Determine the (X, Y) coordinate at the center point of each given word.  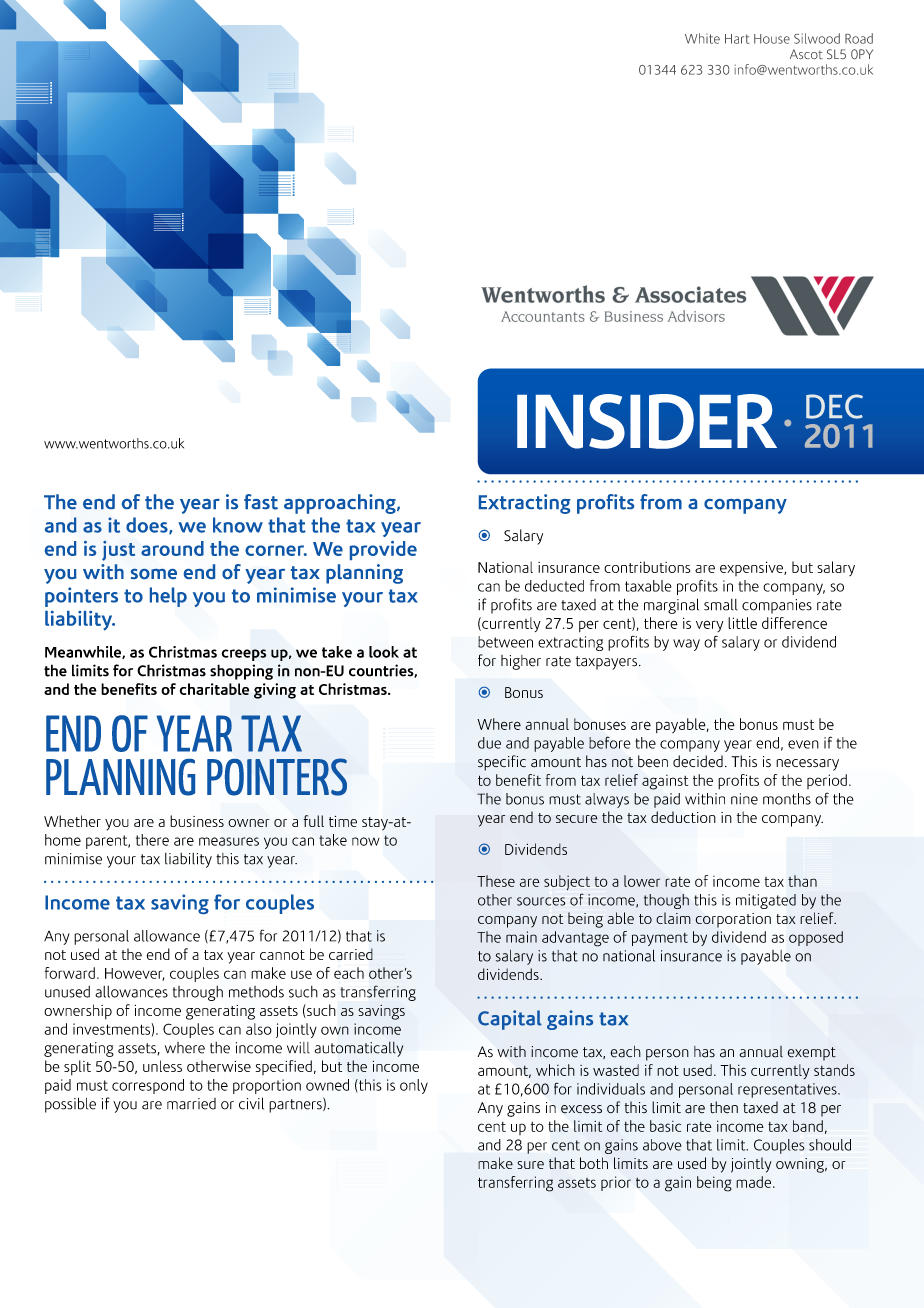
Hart (737, 39)
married (191, 1104)
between (505, 642)
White (702, 38)
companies (777, 606)
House (772, 39)
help (168, 597)
